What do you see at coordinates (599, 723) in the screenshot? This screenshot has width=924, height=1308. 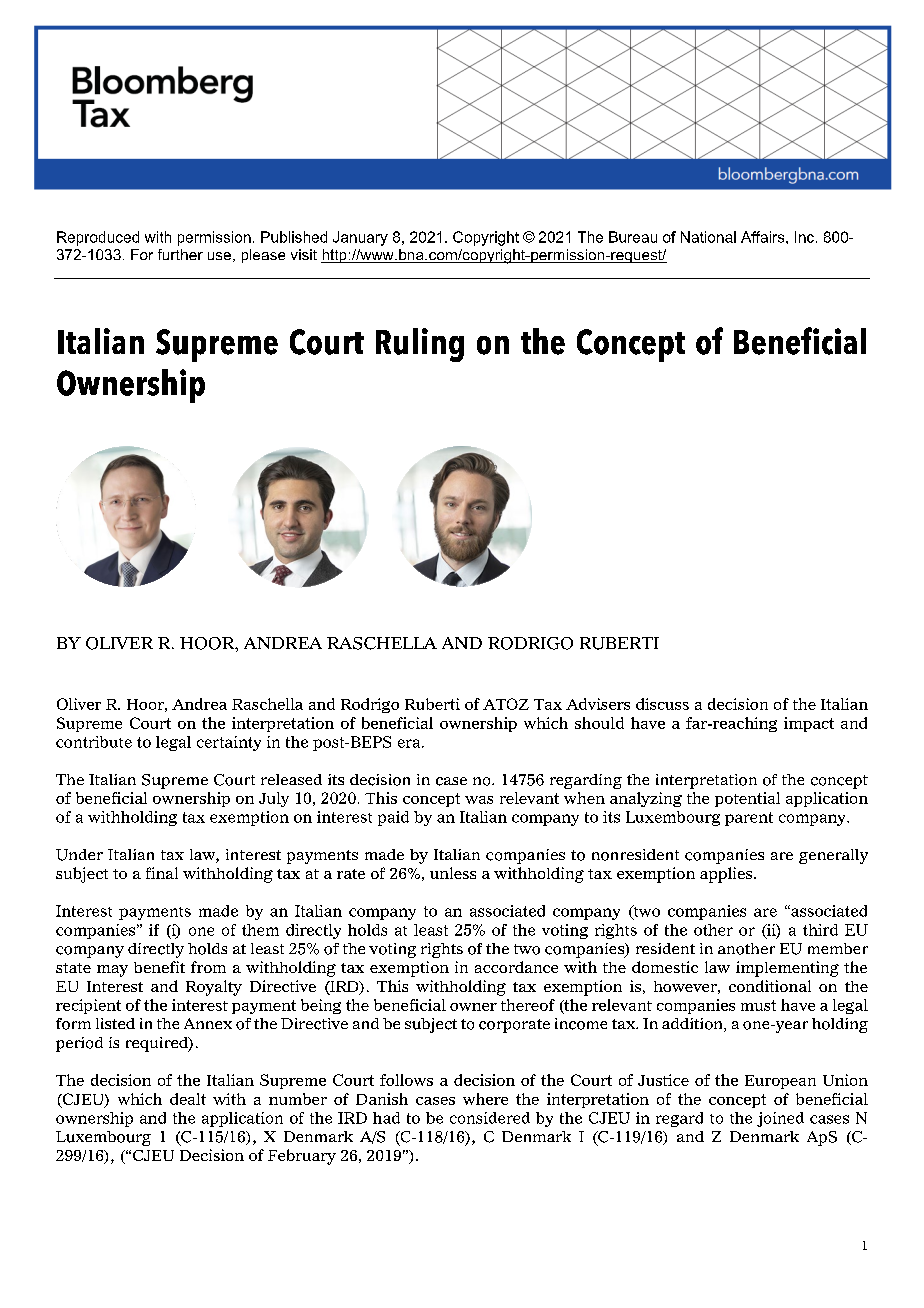 I see `should` at bounding box center [599, 723].
